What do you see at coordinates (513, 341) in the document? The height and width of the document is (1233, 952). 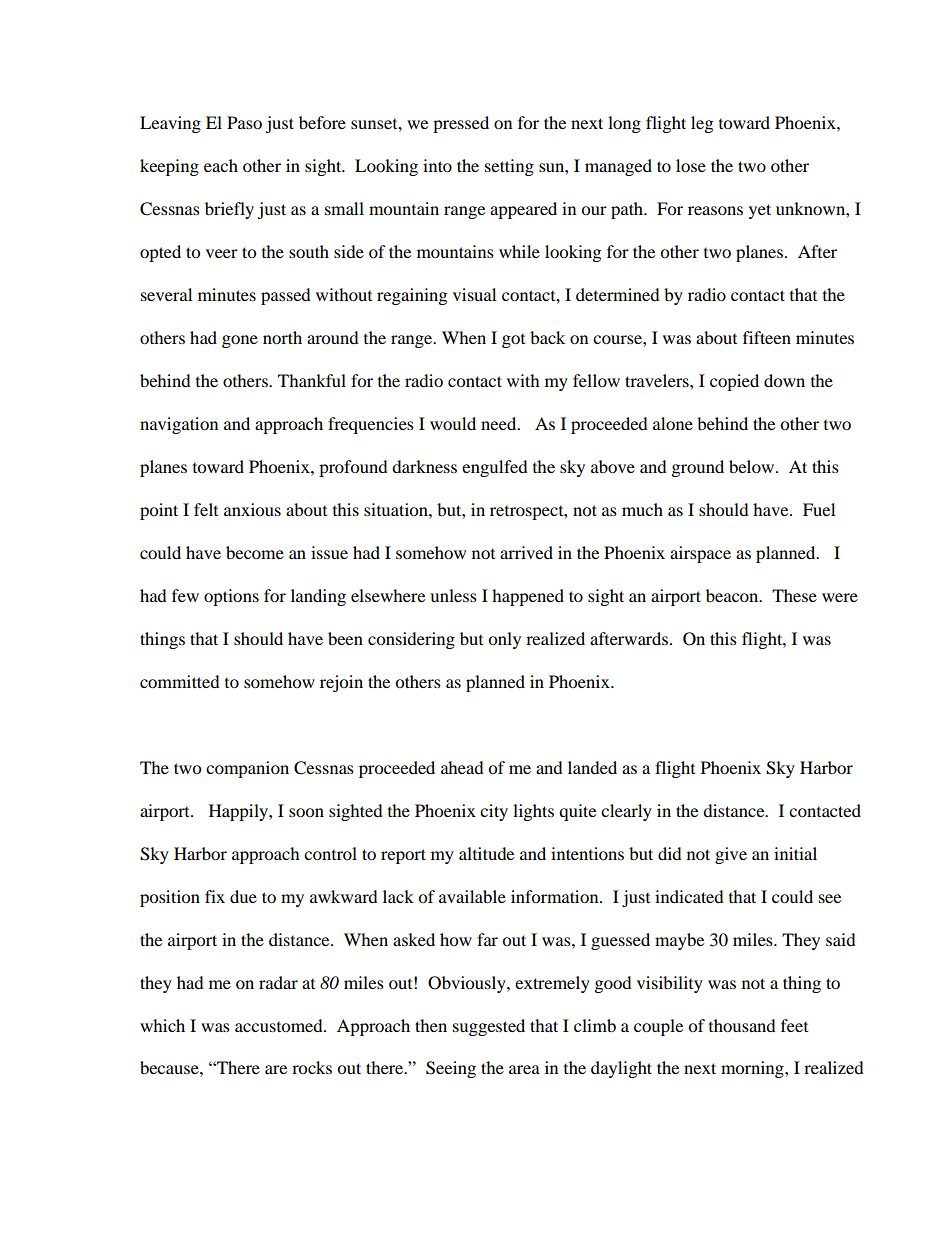 I see `got` at bounding box center [513, 341].
